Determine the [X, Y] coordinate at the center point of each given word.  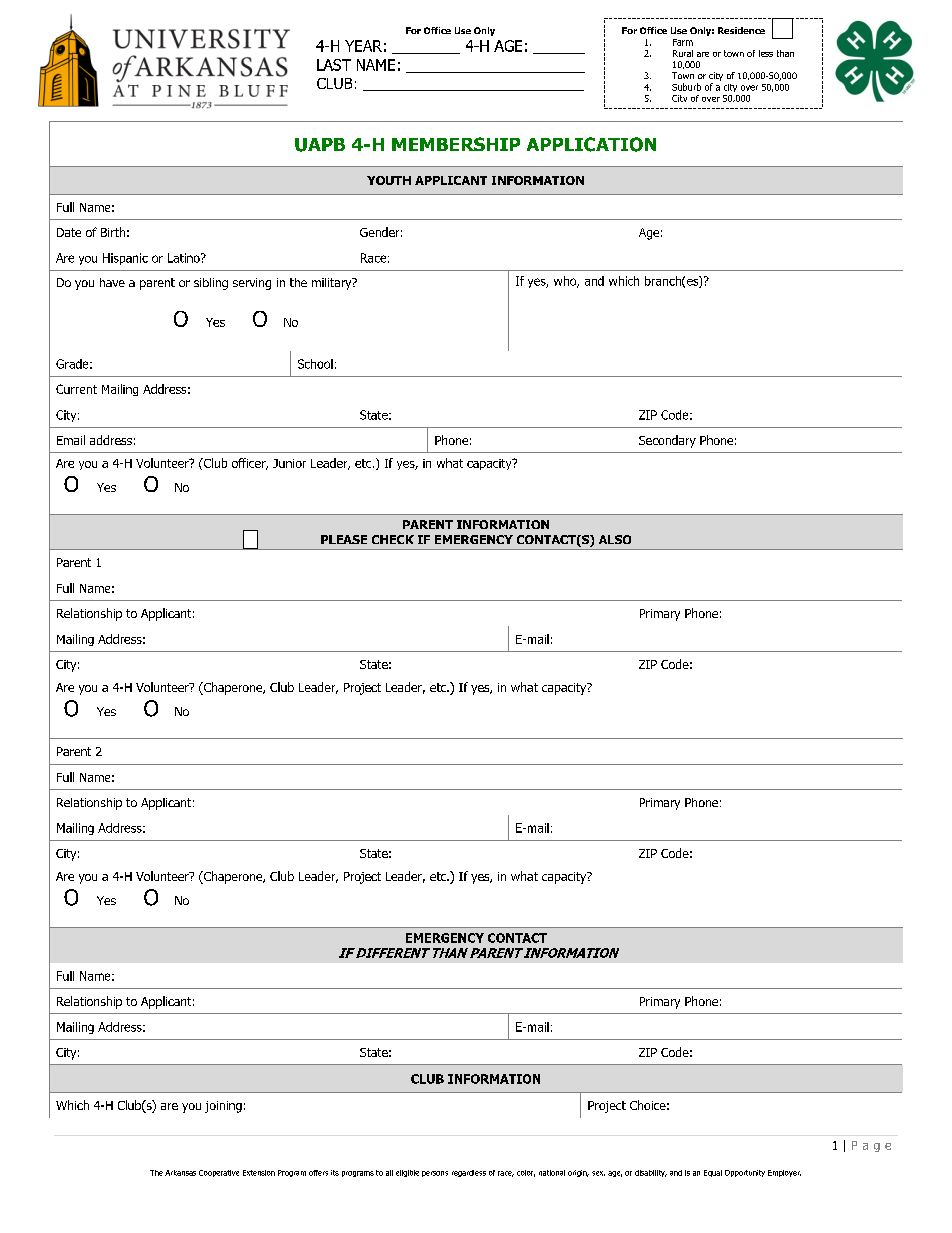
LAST [334, 65]
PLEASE [344, 539]
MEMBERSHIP [456, 144]
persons [435, 1174]
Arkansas [180, 1173]
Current [76, 389]
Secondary [667, 441]
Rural [683, 53]
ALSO [615, 539]
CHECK [393, 539]
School [315, 364]
